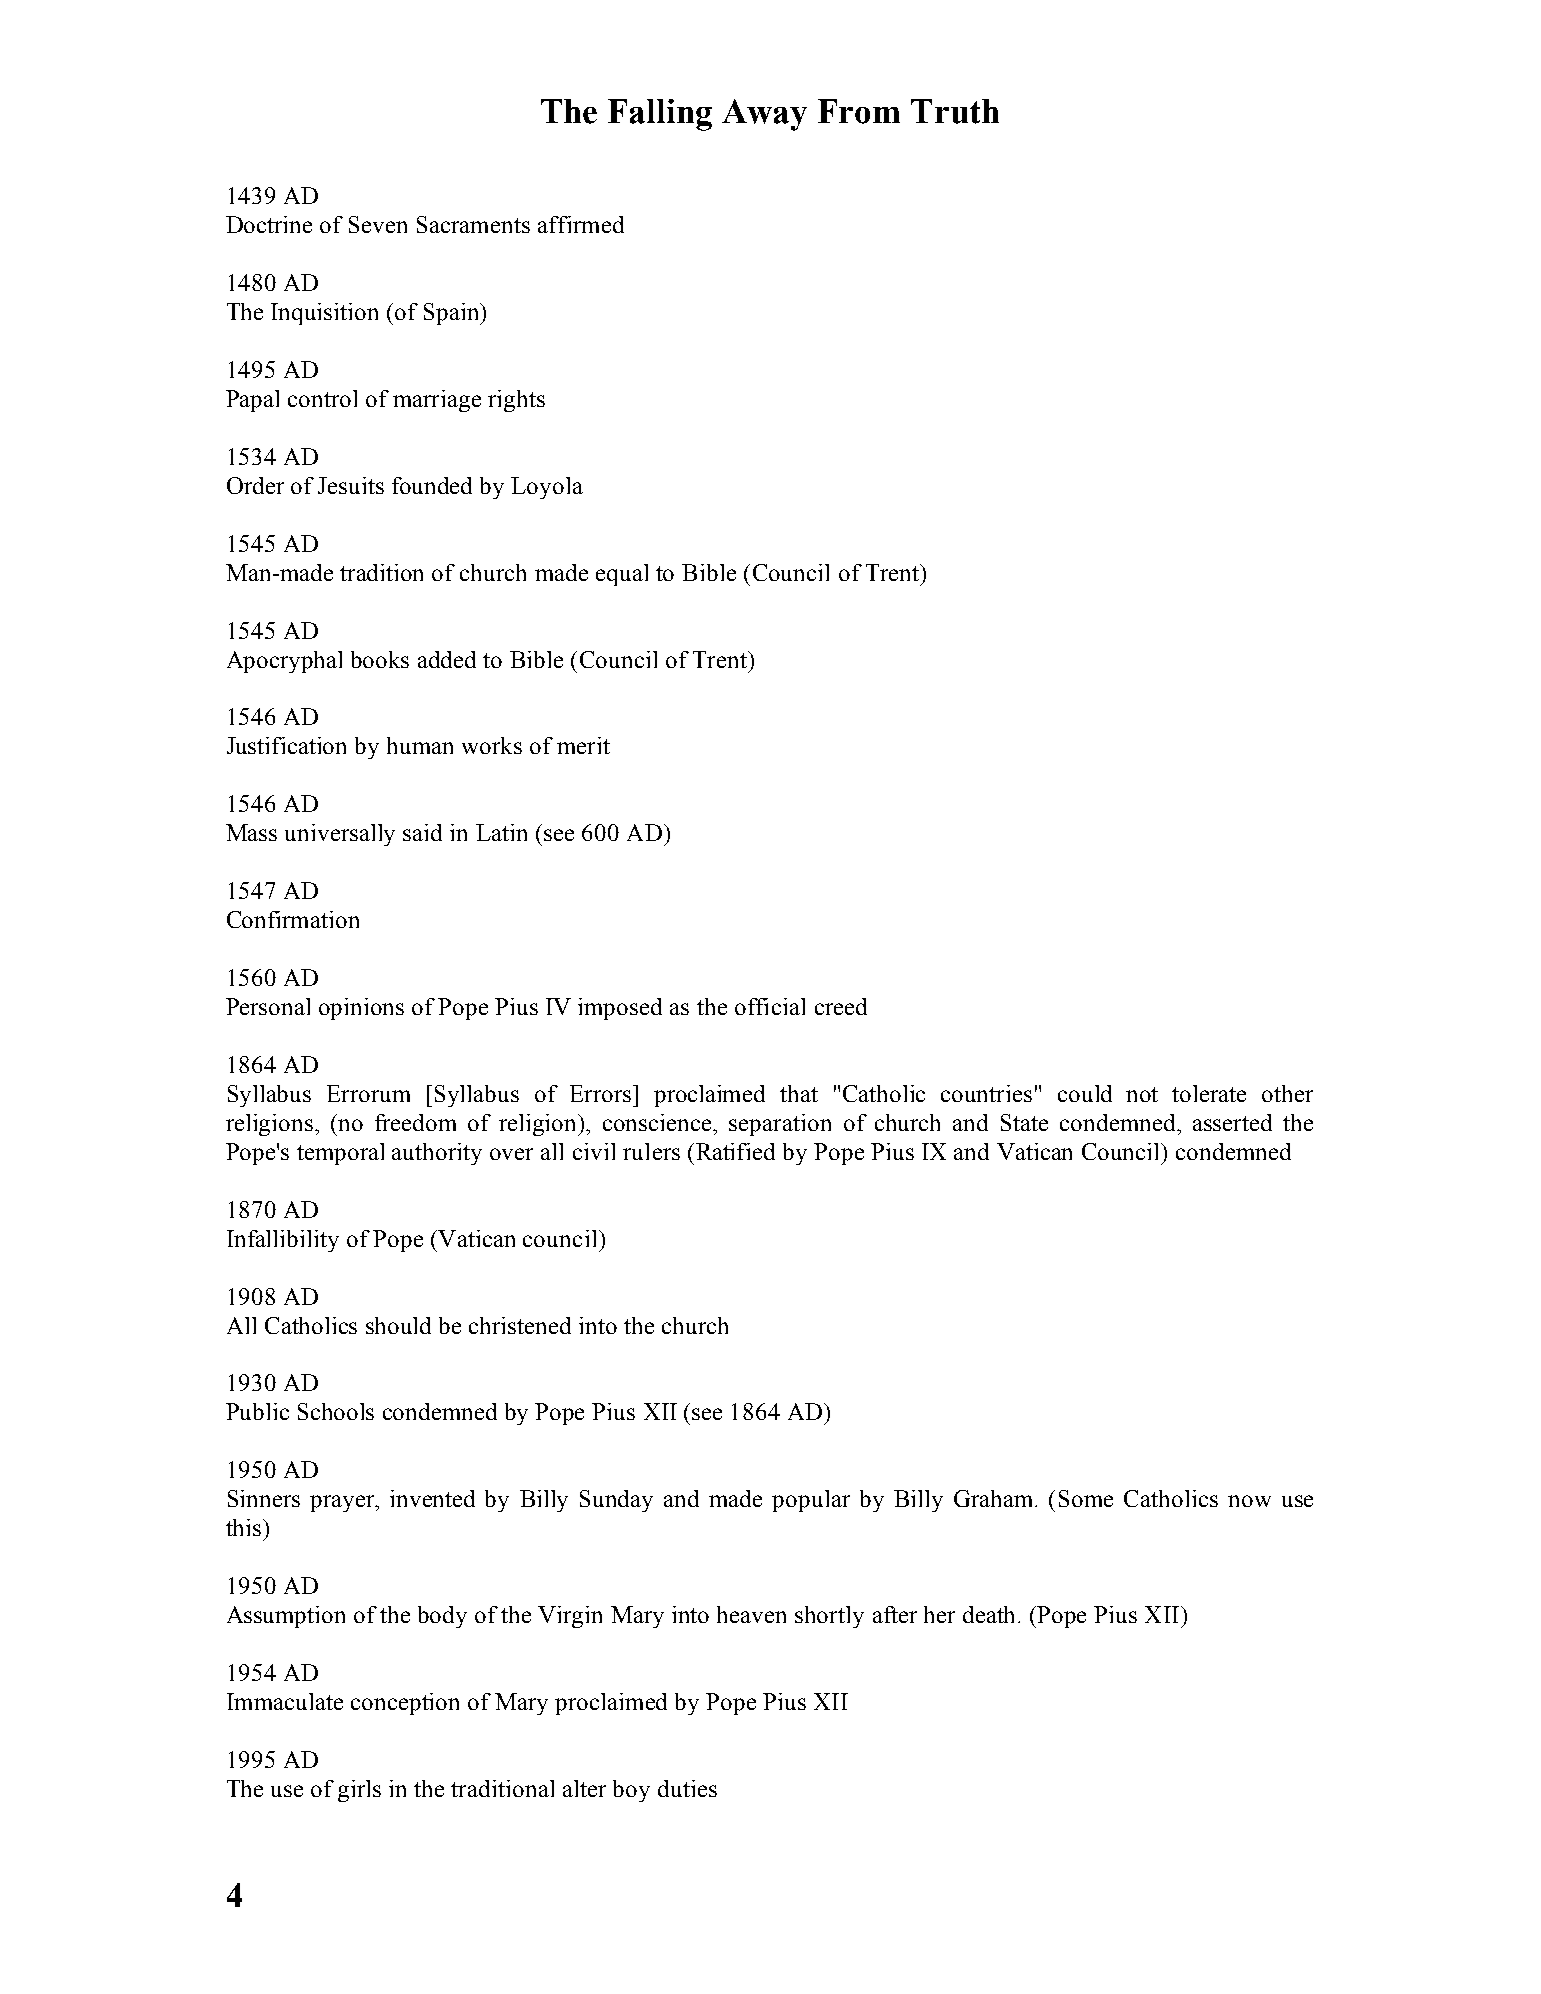  I want to click on popular, so click(811, 1501).
